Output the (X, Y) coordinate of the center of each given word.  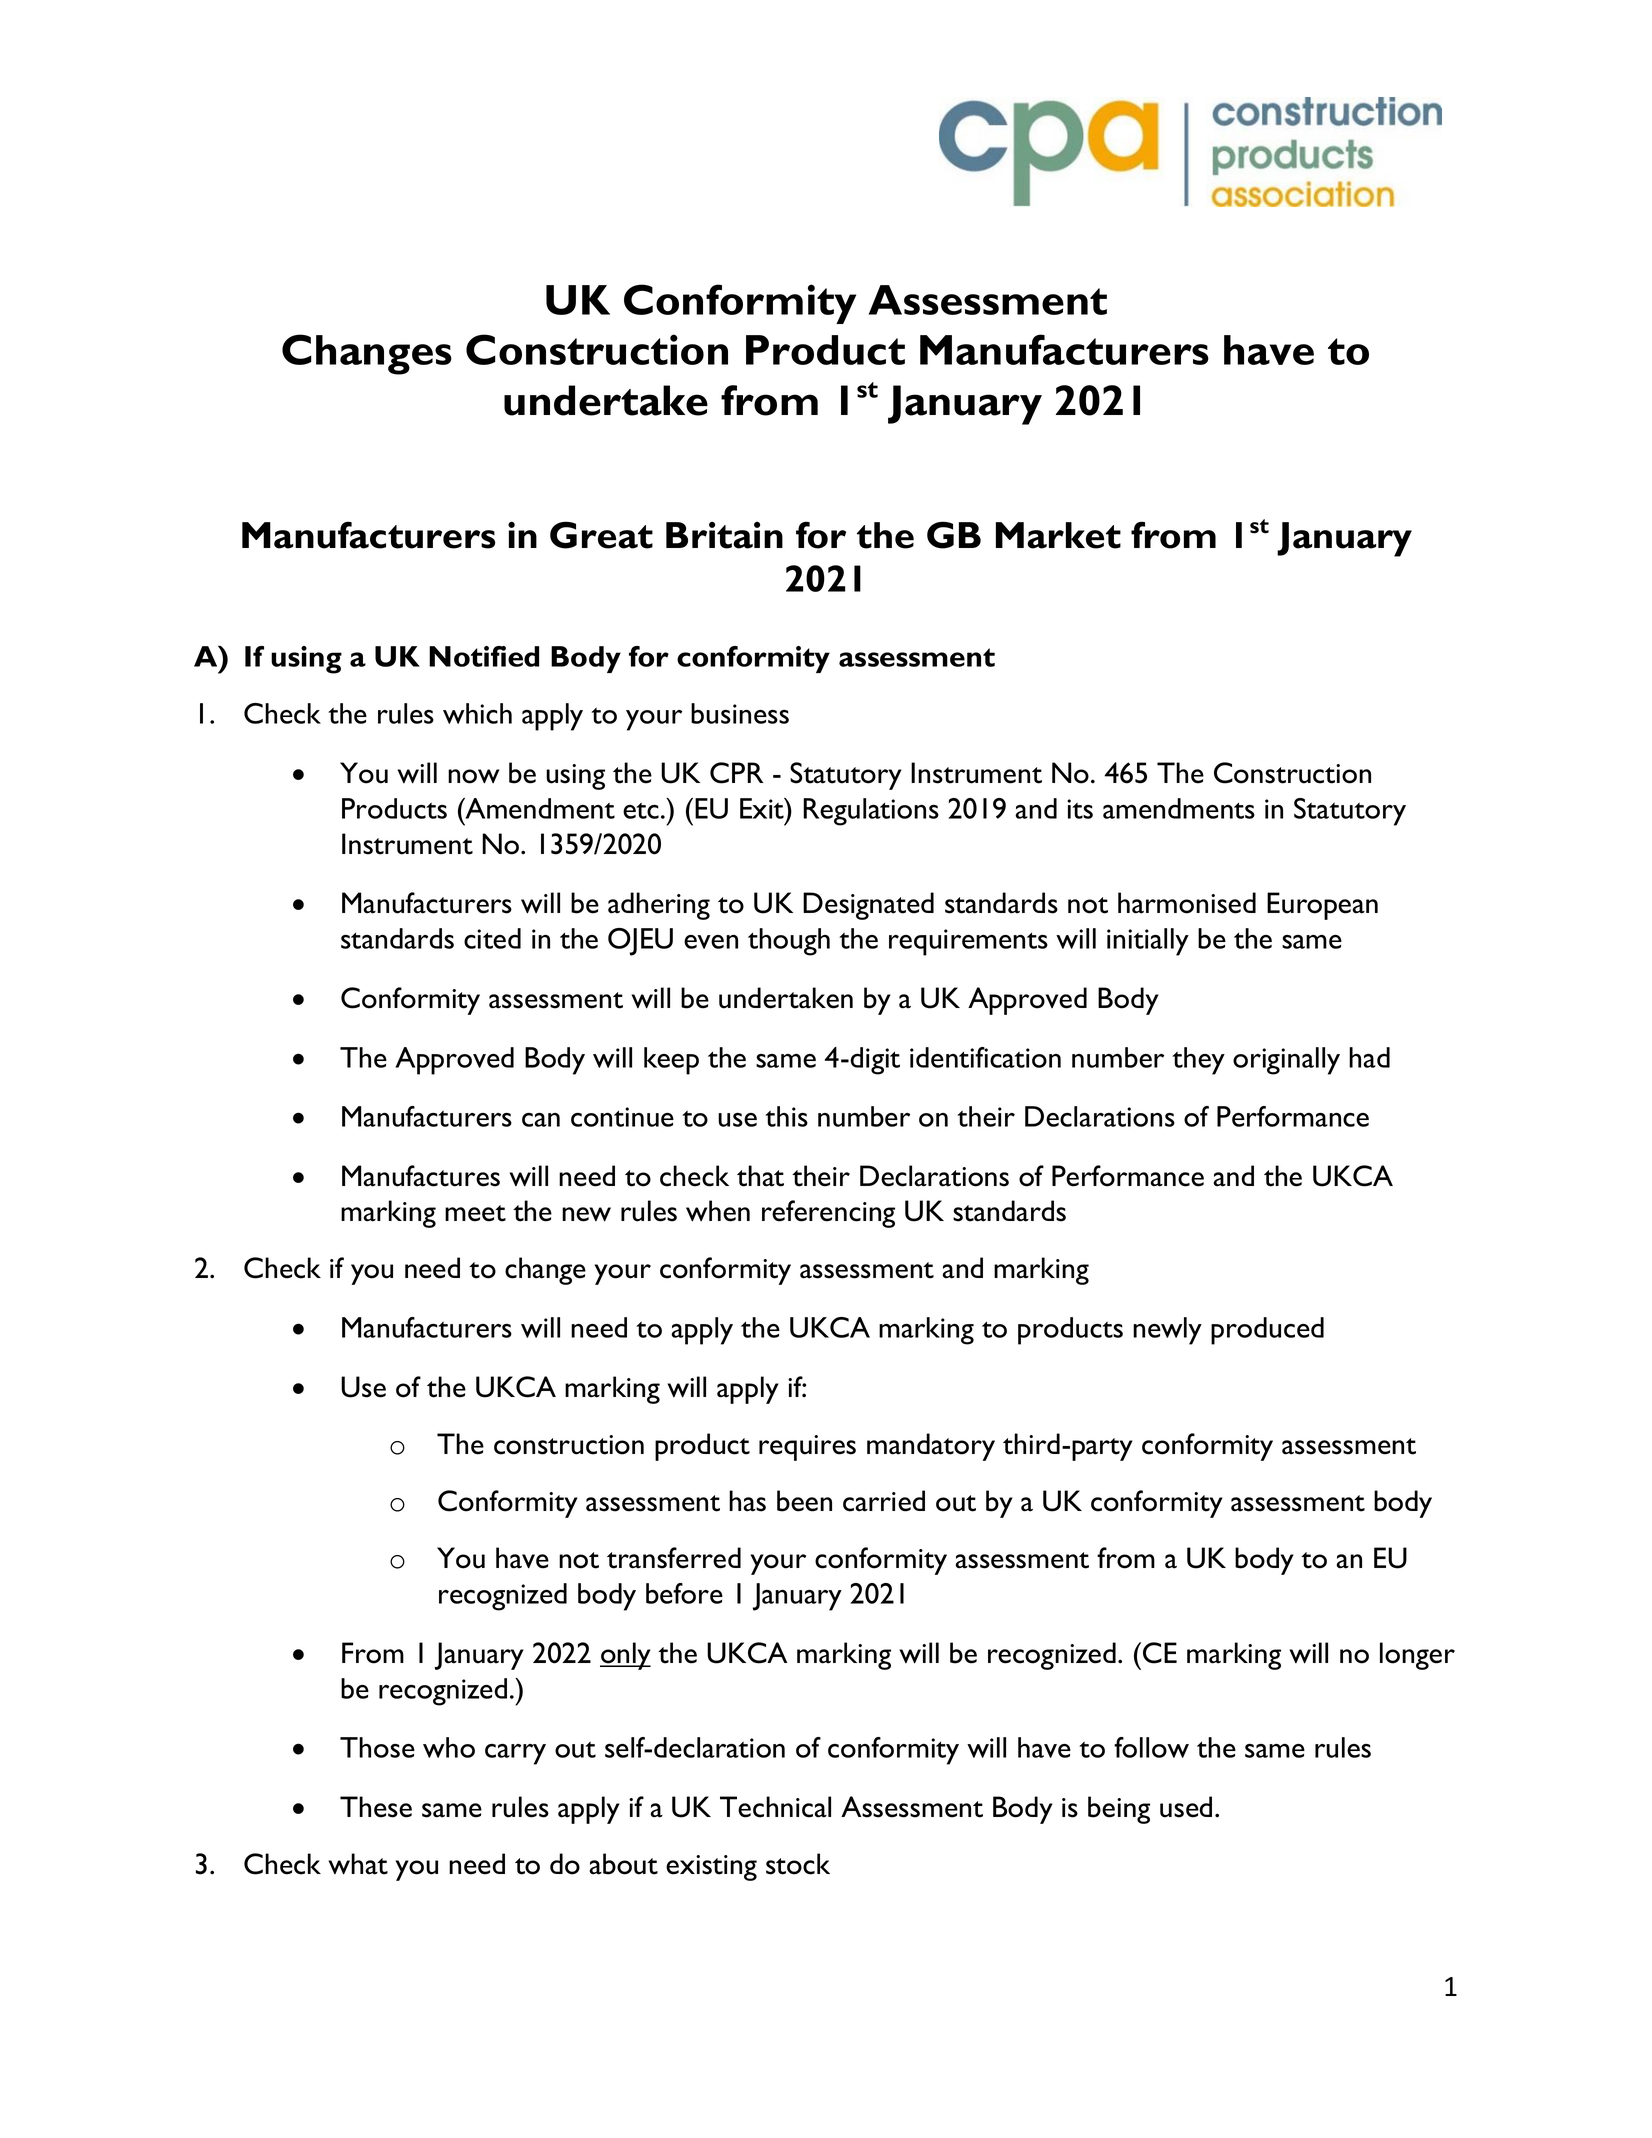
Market (1058, 535)
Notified (484, 656)
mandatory (931, 1447)
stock (798, 1864)
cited (492, 938)
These (376, 1807)
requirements (968, 942)
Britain (724, 535)
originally (1286, 1061)
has (747, 1501)
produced (1267, 1331)
